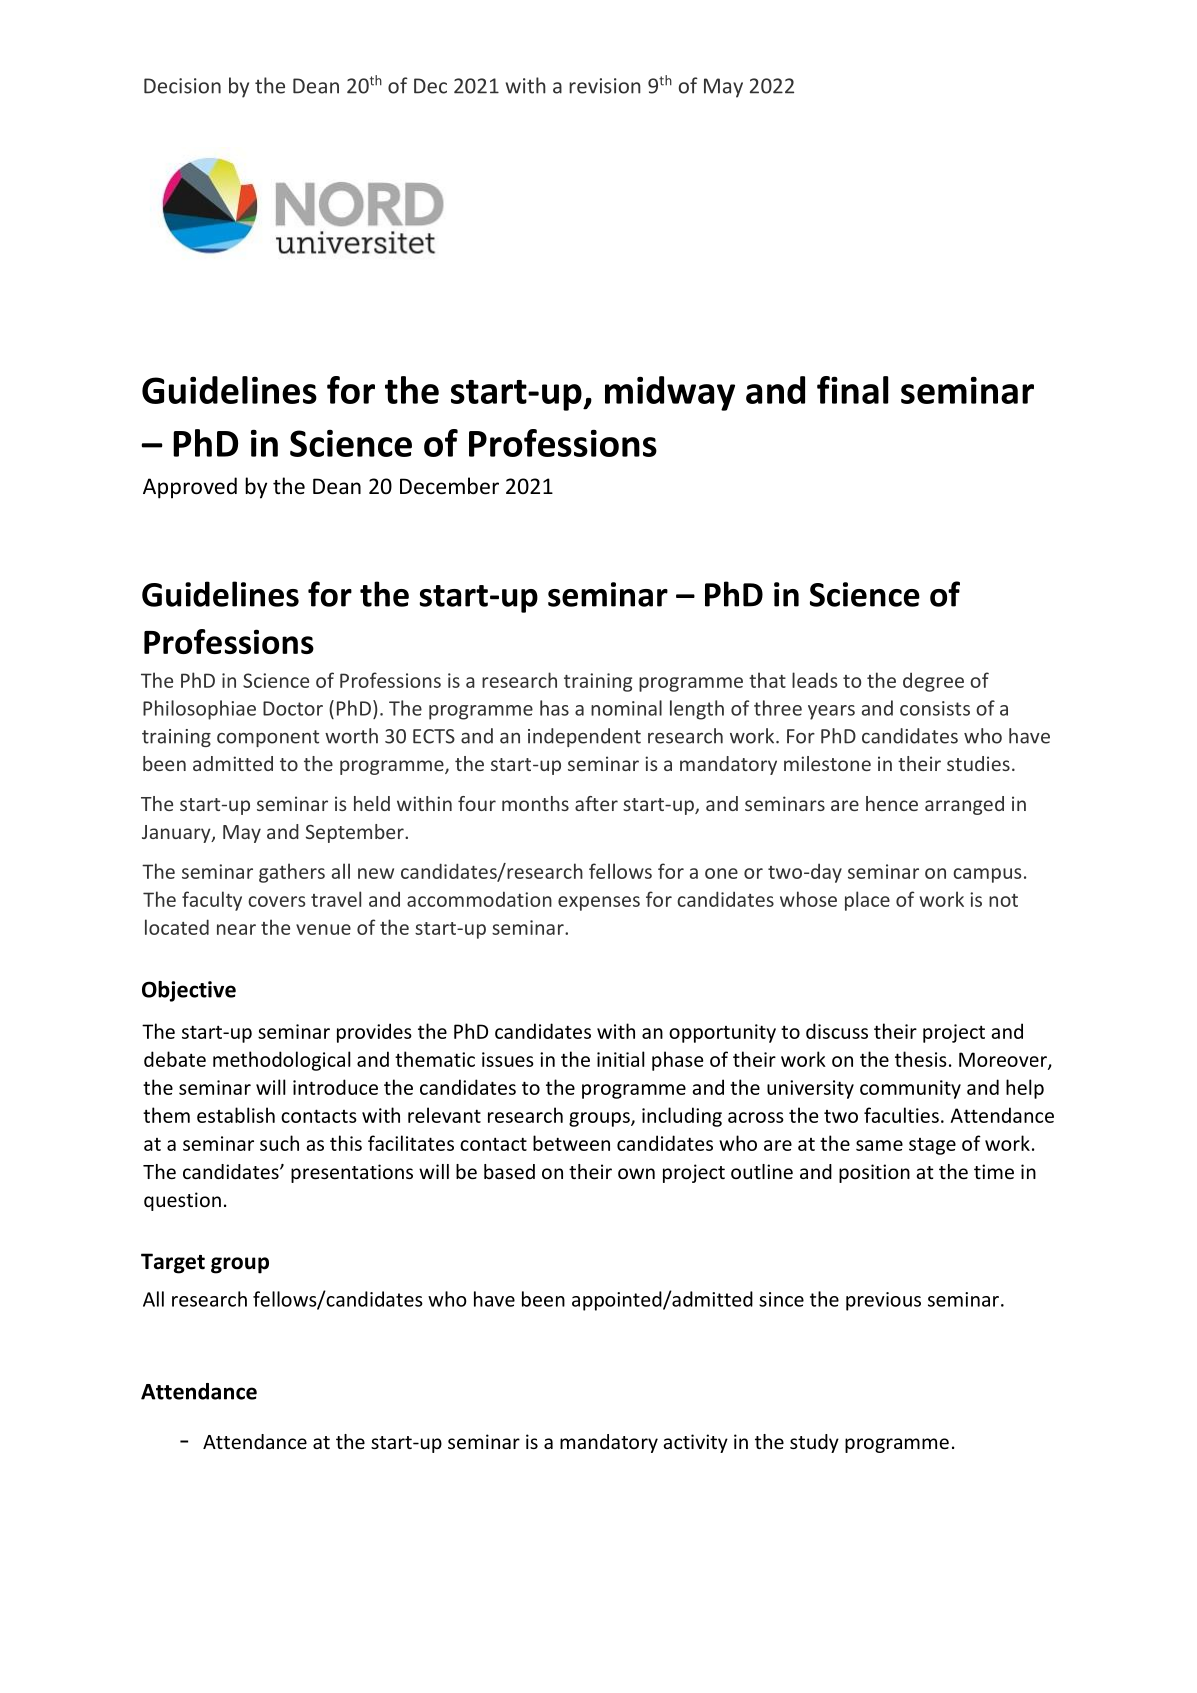 This page has height=1693, width=1197. What do you see at coordinates (605, 86) in the page?
I see `revision` at bounding box center [605, 86].
